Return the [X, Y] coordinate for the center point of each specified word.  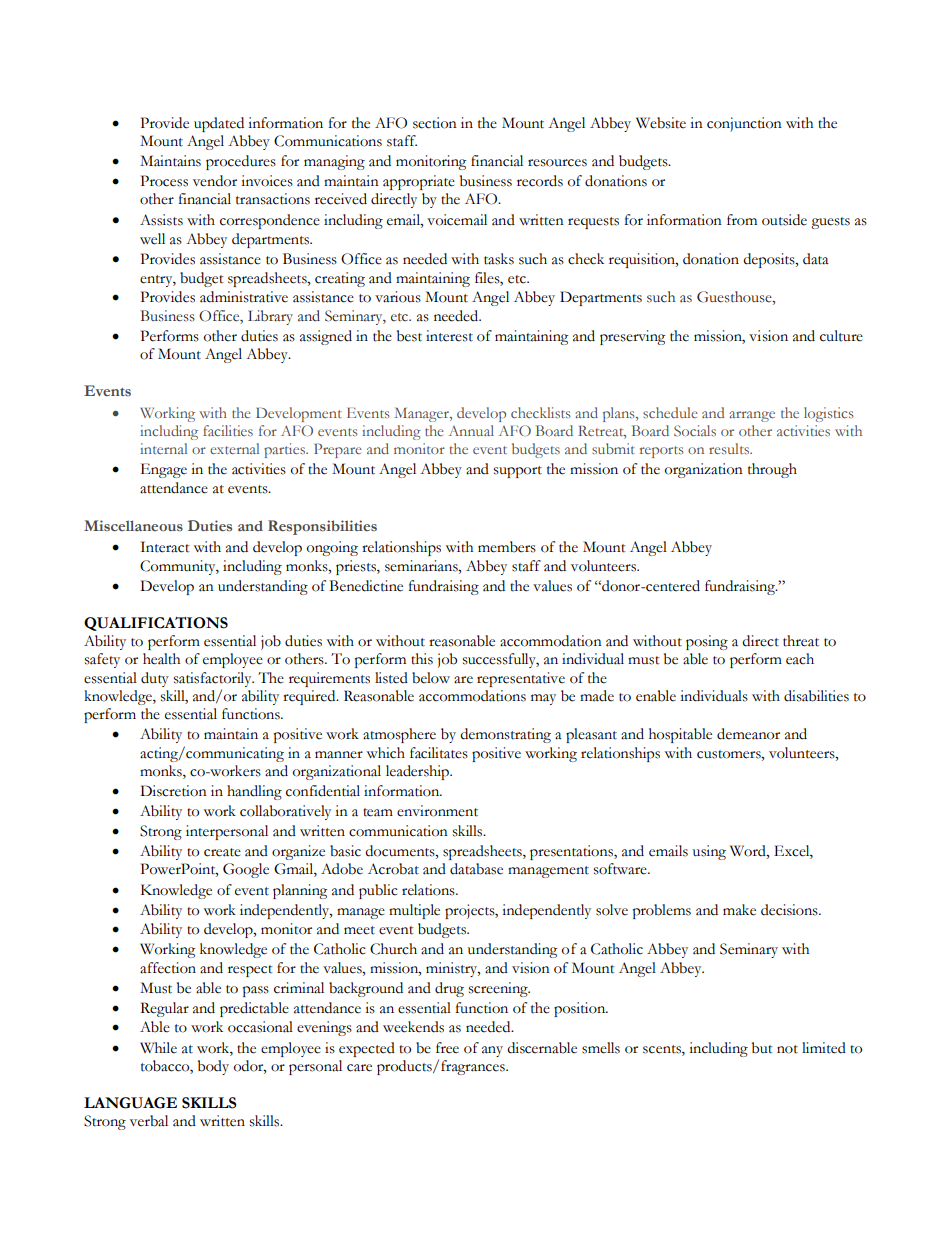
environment [437, 811]
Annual [471, 430]
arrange [752, 416]
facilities [228, 430]
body [213, 1067]
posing [707, 642]
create [222, 852]
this [422, 659]
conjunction [744, 124]
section [435, 123]
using [709, 852]
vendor [215, 181]
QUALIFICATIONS [156, 624]
